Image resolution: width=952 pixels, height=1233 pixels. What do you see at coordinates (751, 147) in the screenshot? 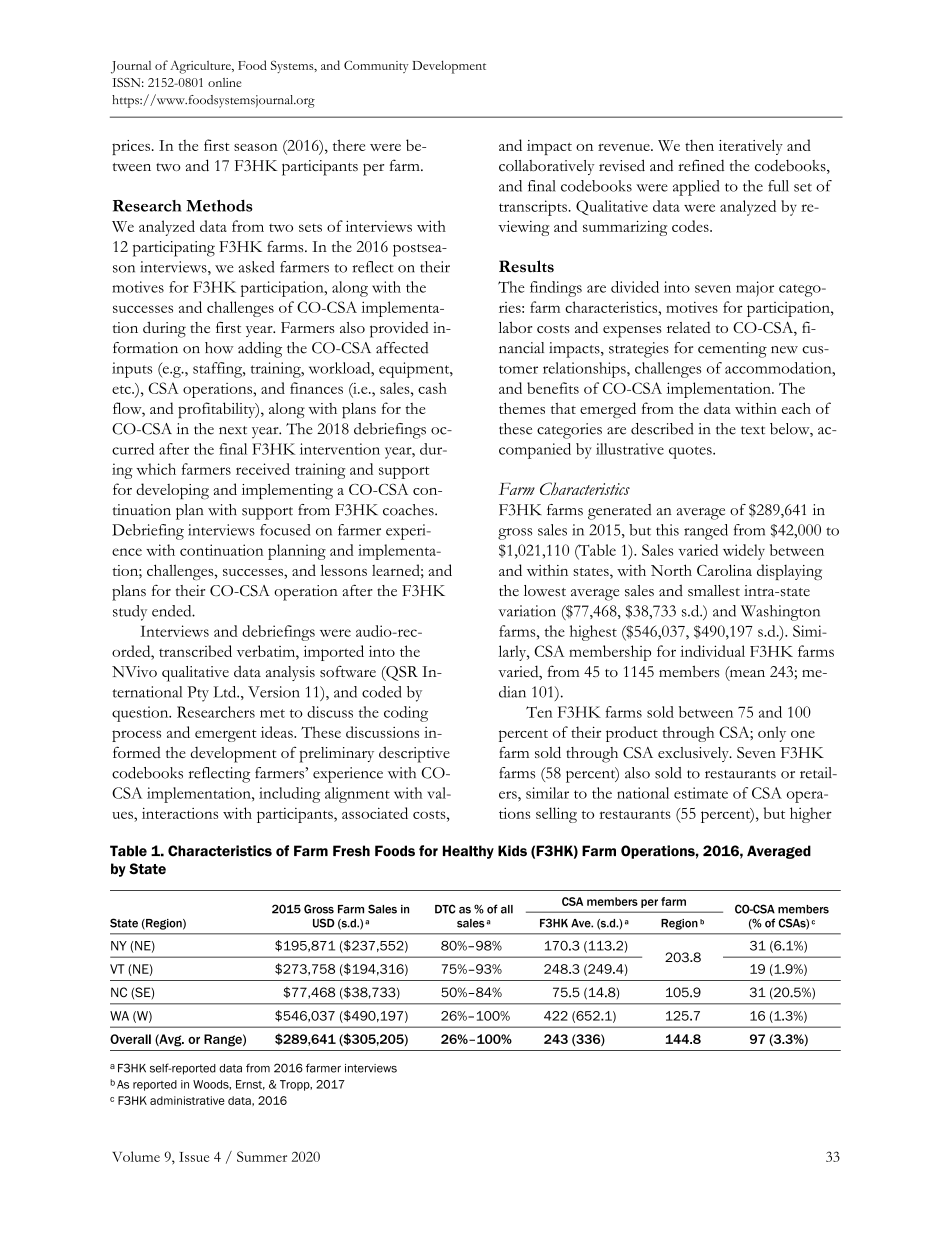
I see `iteratively` at bounding box center [751, 147].
